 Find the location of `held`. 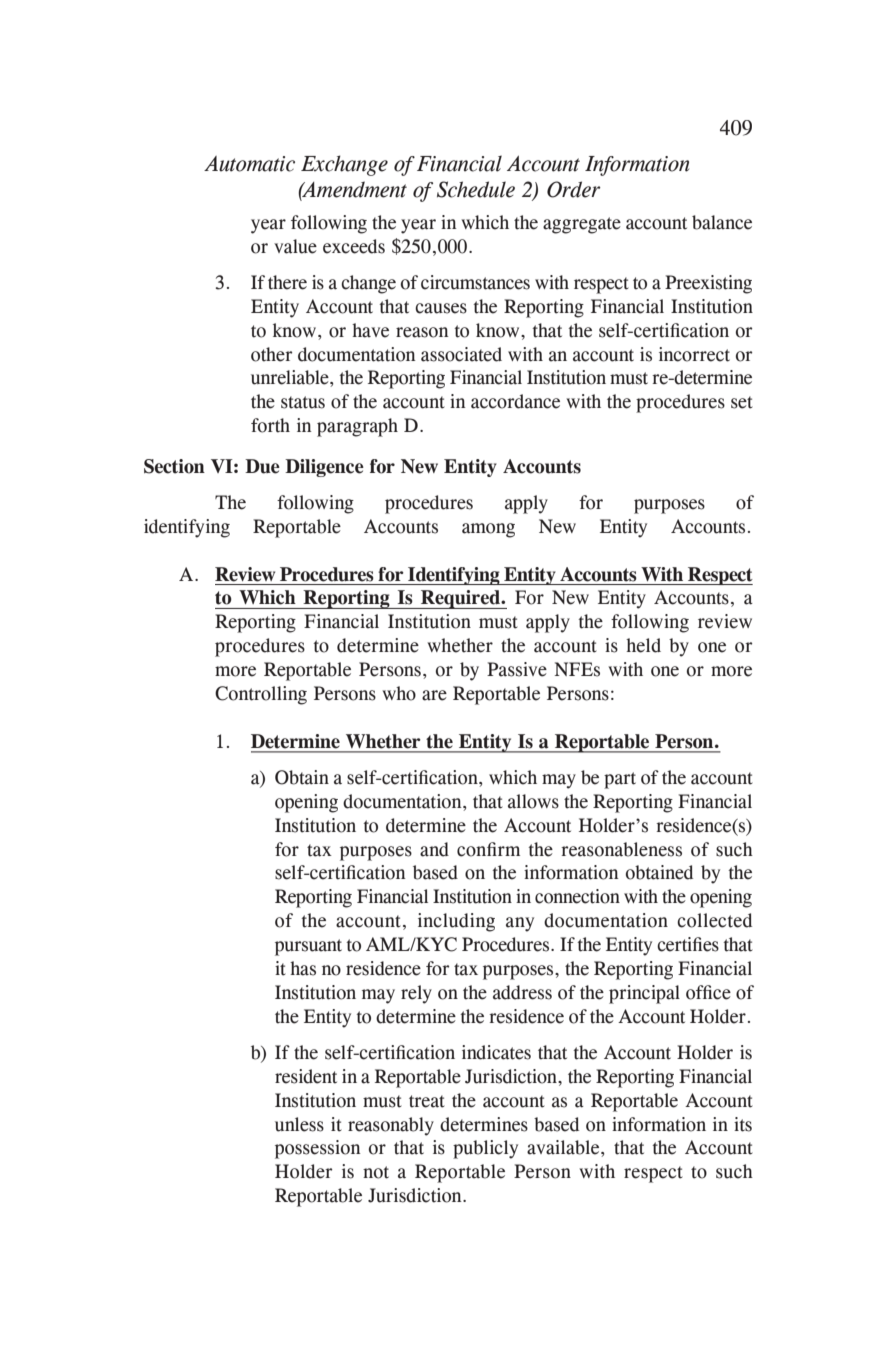

held is located at coordinates (643, 645).
